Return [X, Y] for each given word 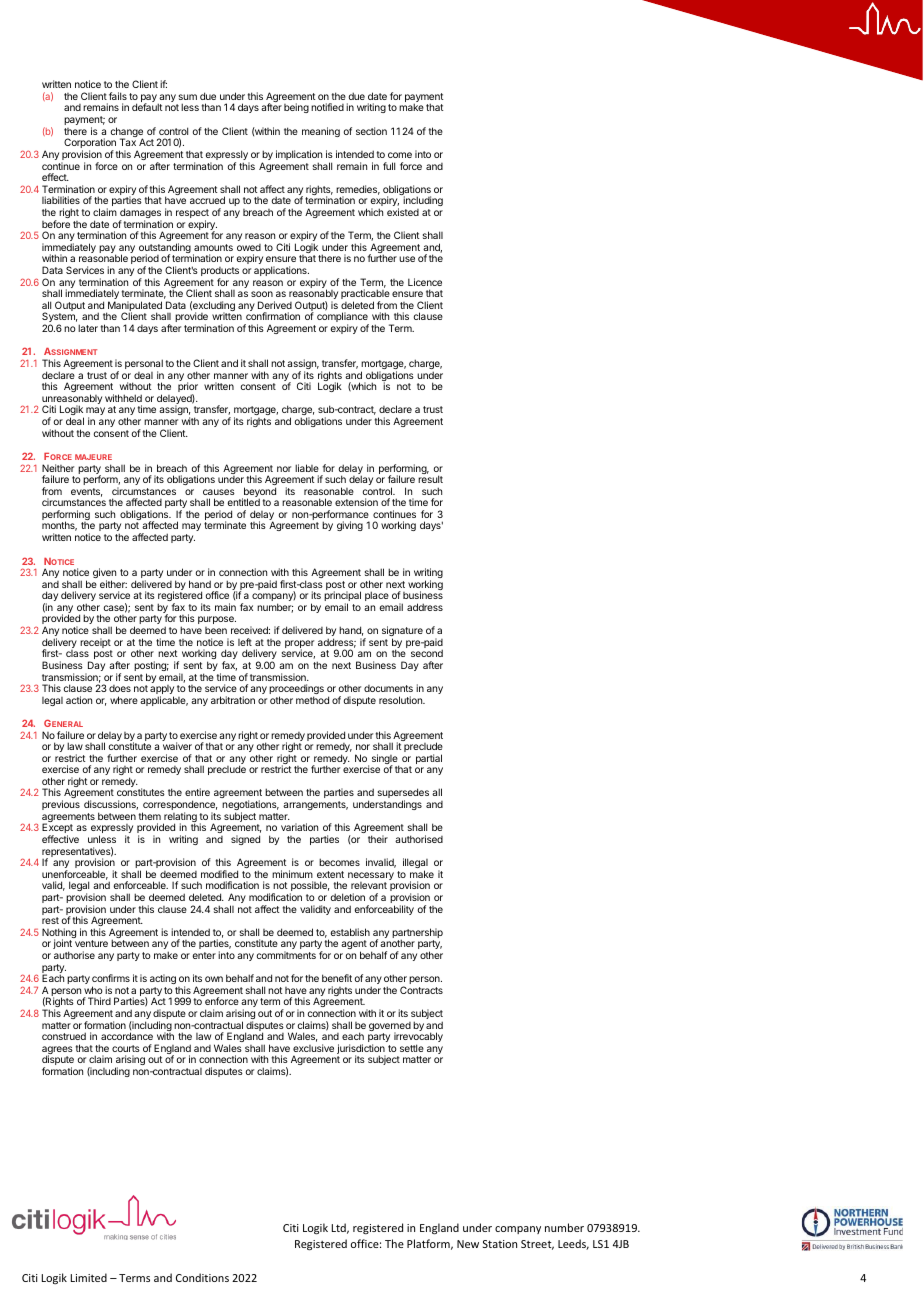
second [427, 653]
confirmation [273, 316]
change [127, 133]
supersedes [403, 794]
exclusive [313, 1048]
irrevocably [418, 1038]
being [296, 108]
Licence [425, 282]
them [149, 816]
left [245, 642]
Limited [89, 1277]
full [389, 166]
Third [99, 1001]
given [104, 574]
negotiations [250, 806]
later [88, 328]
